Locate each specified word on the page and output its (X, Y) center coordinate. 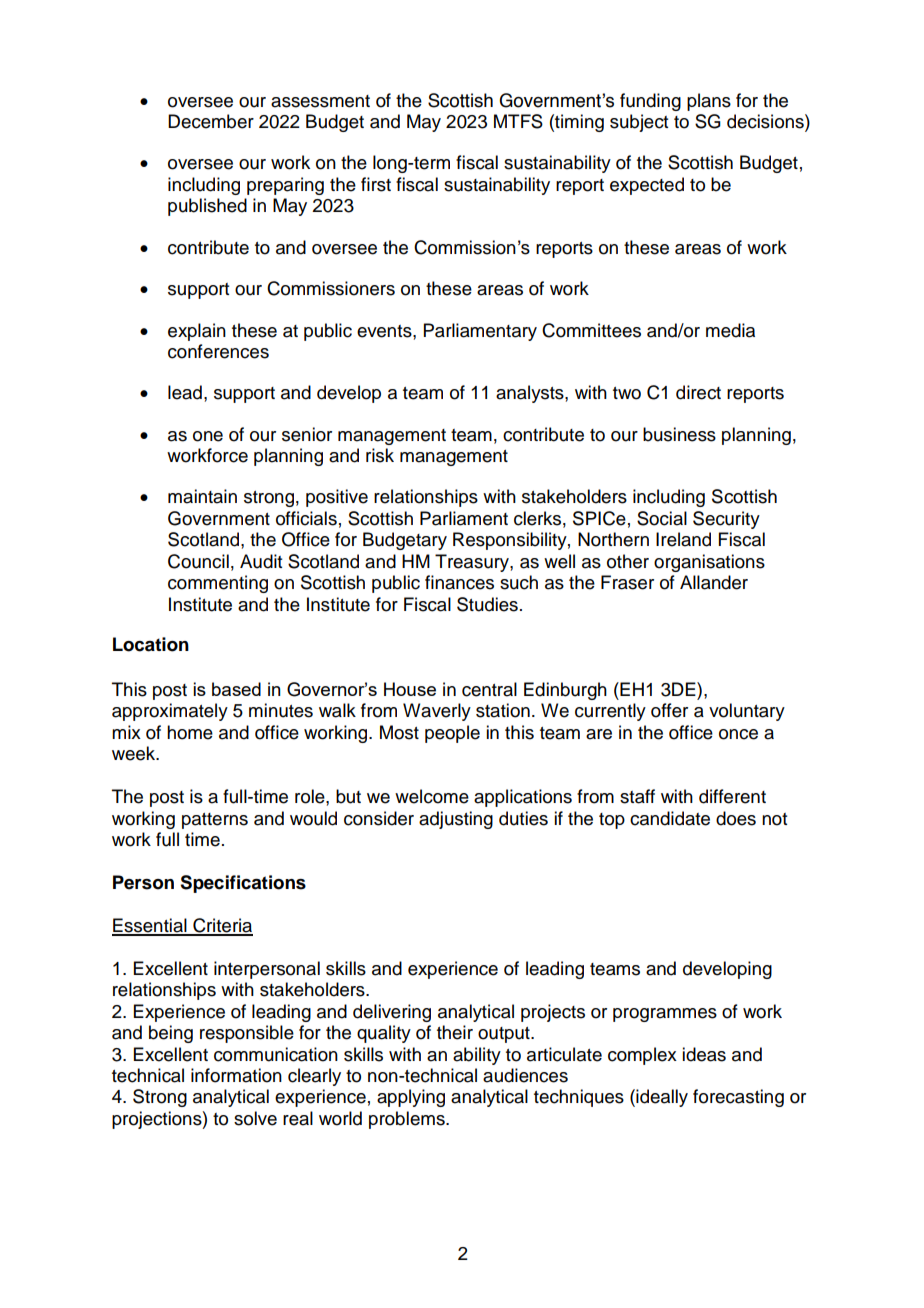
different (732, 796)
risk (380, 455)
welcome (432, 796)
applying (411, 1098)
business (679, 434)
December (211, 121)
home (190, 732)
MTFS (518, 121)
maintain (202, 496)
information (236, 1075)
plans (709, 102)
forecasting (738, 1098)
